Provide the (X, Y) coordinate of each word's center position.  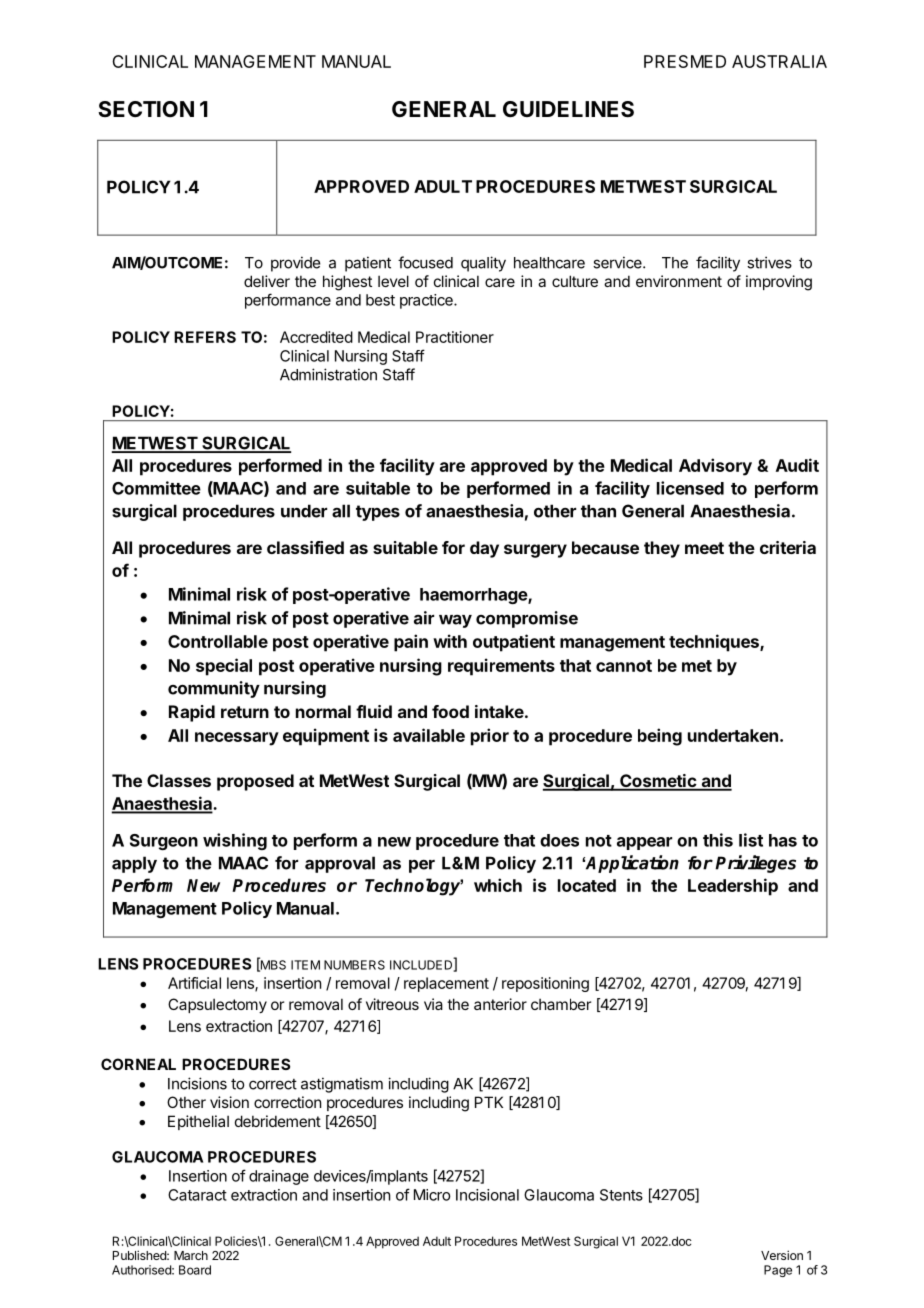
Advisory (715, 467)
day (484, 549)
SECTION (146, 109)
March (191, 1255)
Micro (432, 1195)
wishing (235, 841)
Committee (156, 488)
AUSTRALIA (779, 61)
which (498, 885)
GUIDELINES (568, 109)
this (718, 840)
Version (782, 1255)
